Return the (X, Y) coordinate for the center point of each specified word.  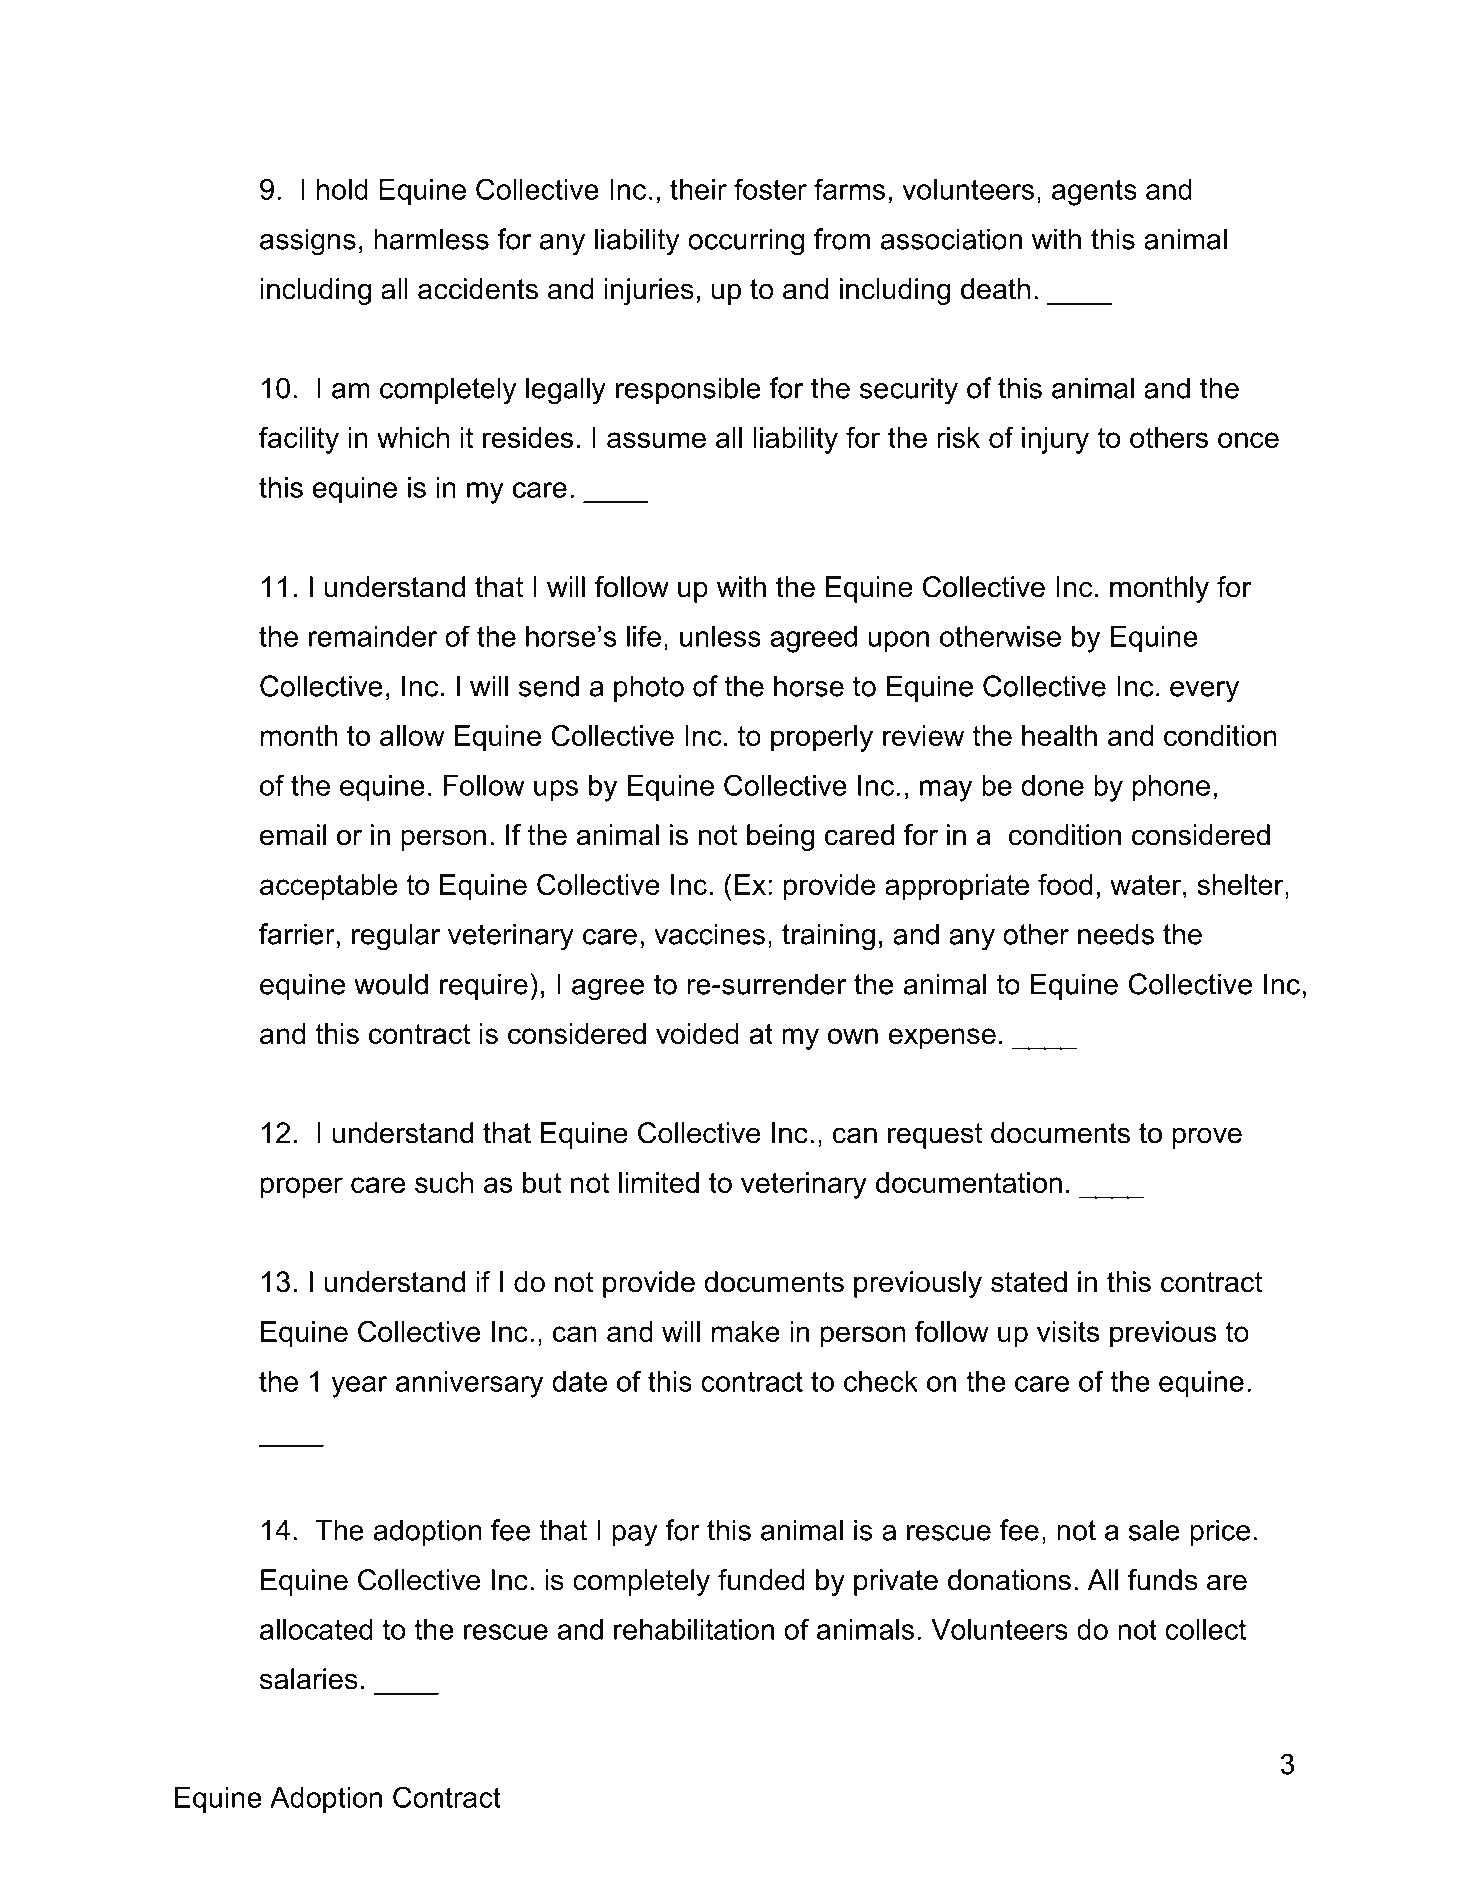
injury (1055, 440)
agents (1094, 192)
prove (1207, 1138)
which (413, 437)
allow (412, 735)
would (391, 984)
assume (656, 440)
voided (697, 1033)
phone (1171, 788)
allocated (316, 1629)
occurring (746, 242)
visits (1068, 1331)
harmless (431, 239)
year (359, 1387)
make (746, 1331)
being (780, 837)
